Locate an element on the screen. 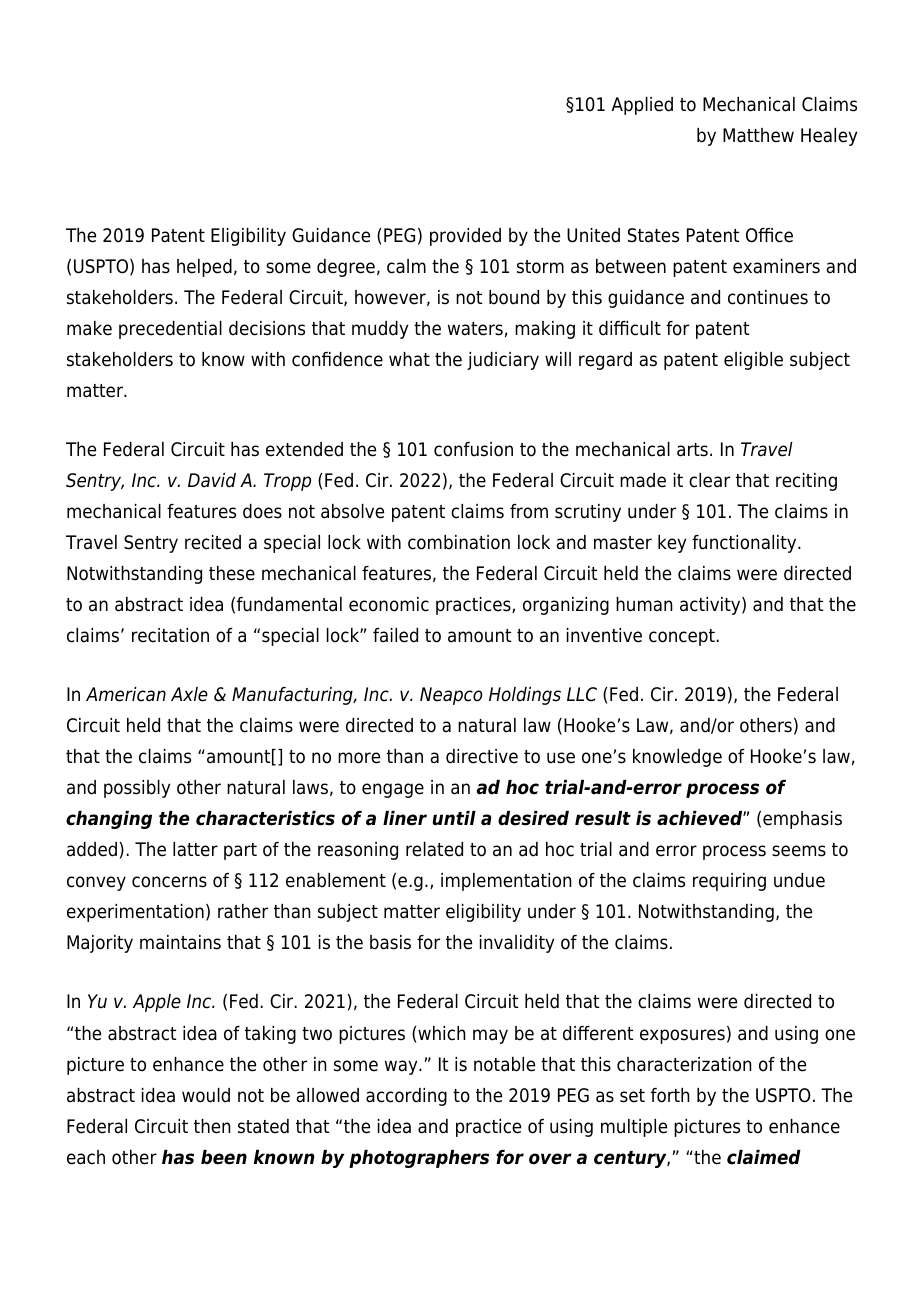 The image size is (924, 1308). failed is located at coordinates (395, 635).
